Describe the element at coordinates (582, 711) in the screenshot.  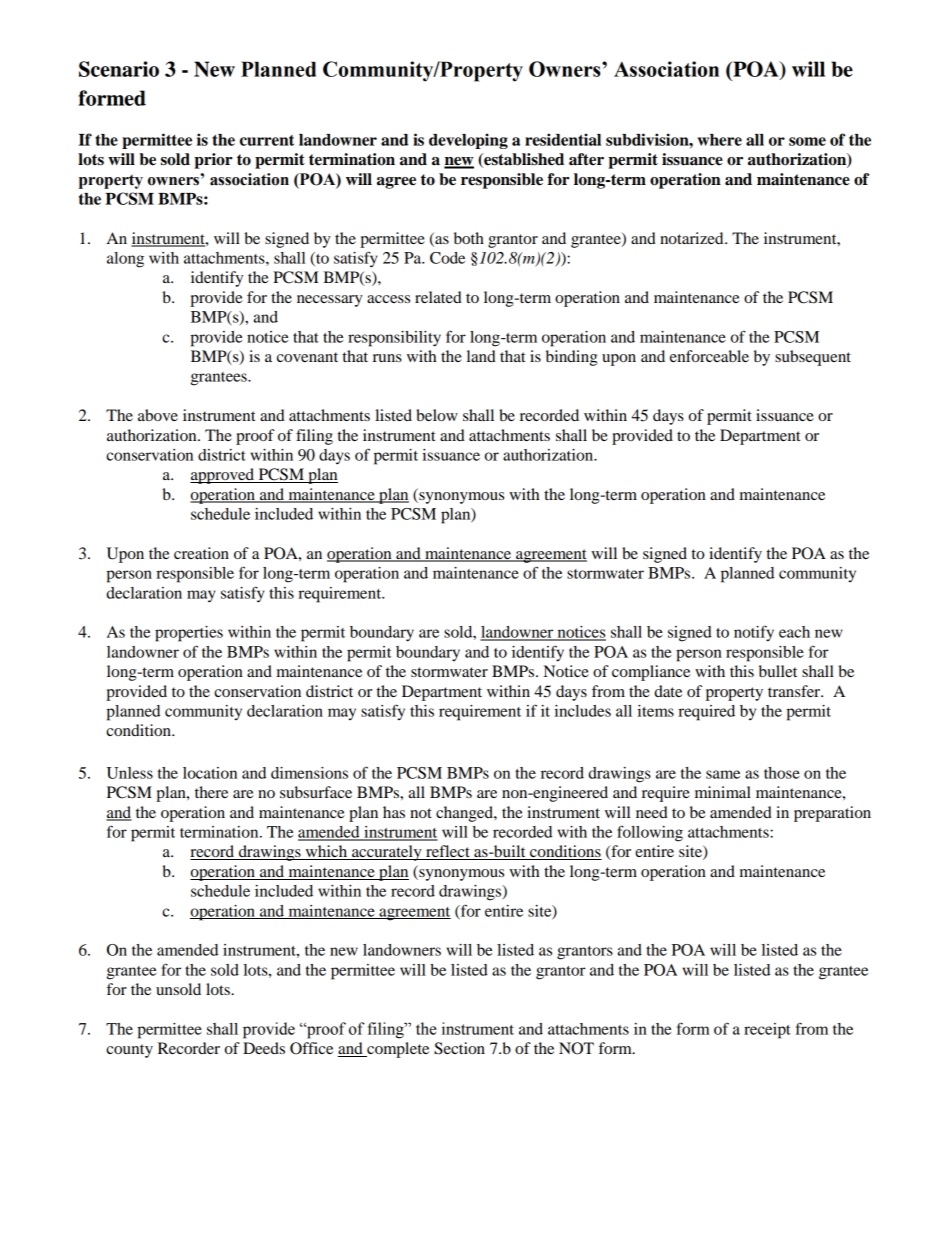
I see `includes` at that location.
